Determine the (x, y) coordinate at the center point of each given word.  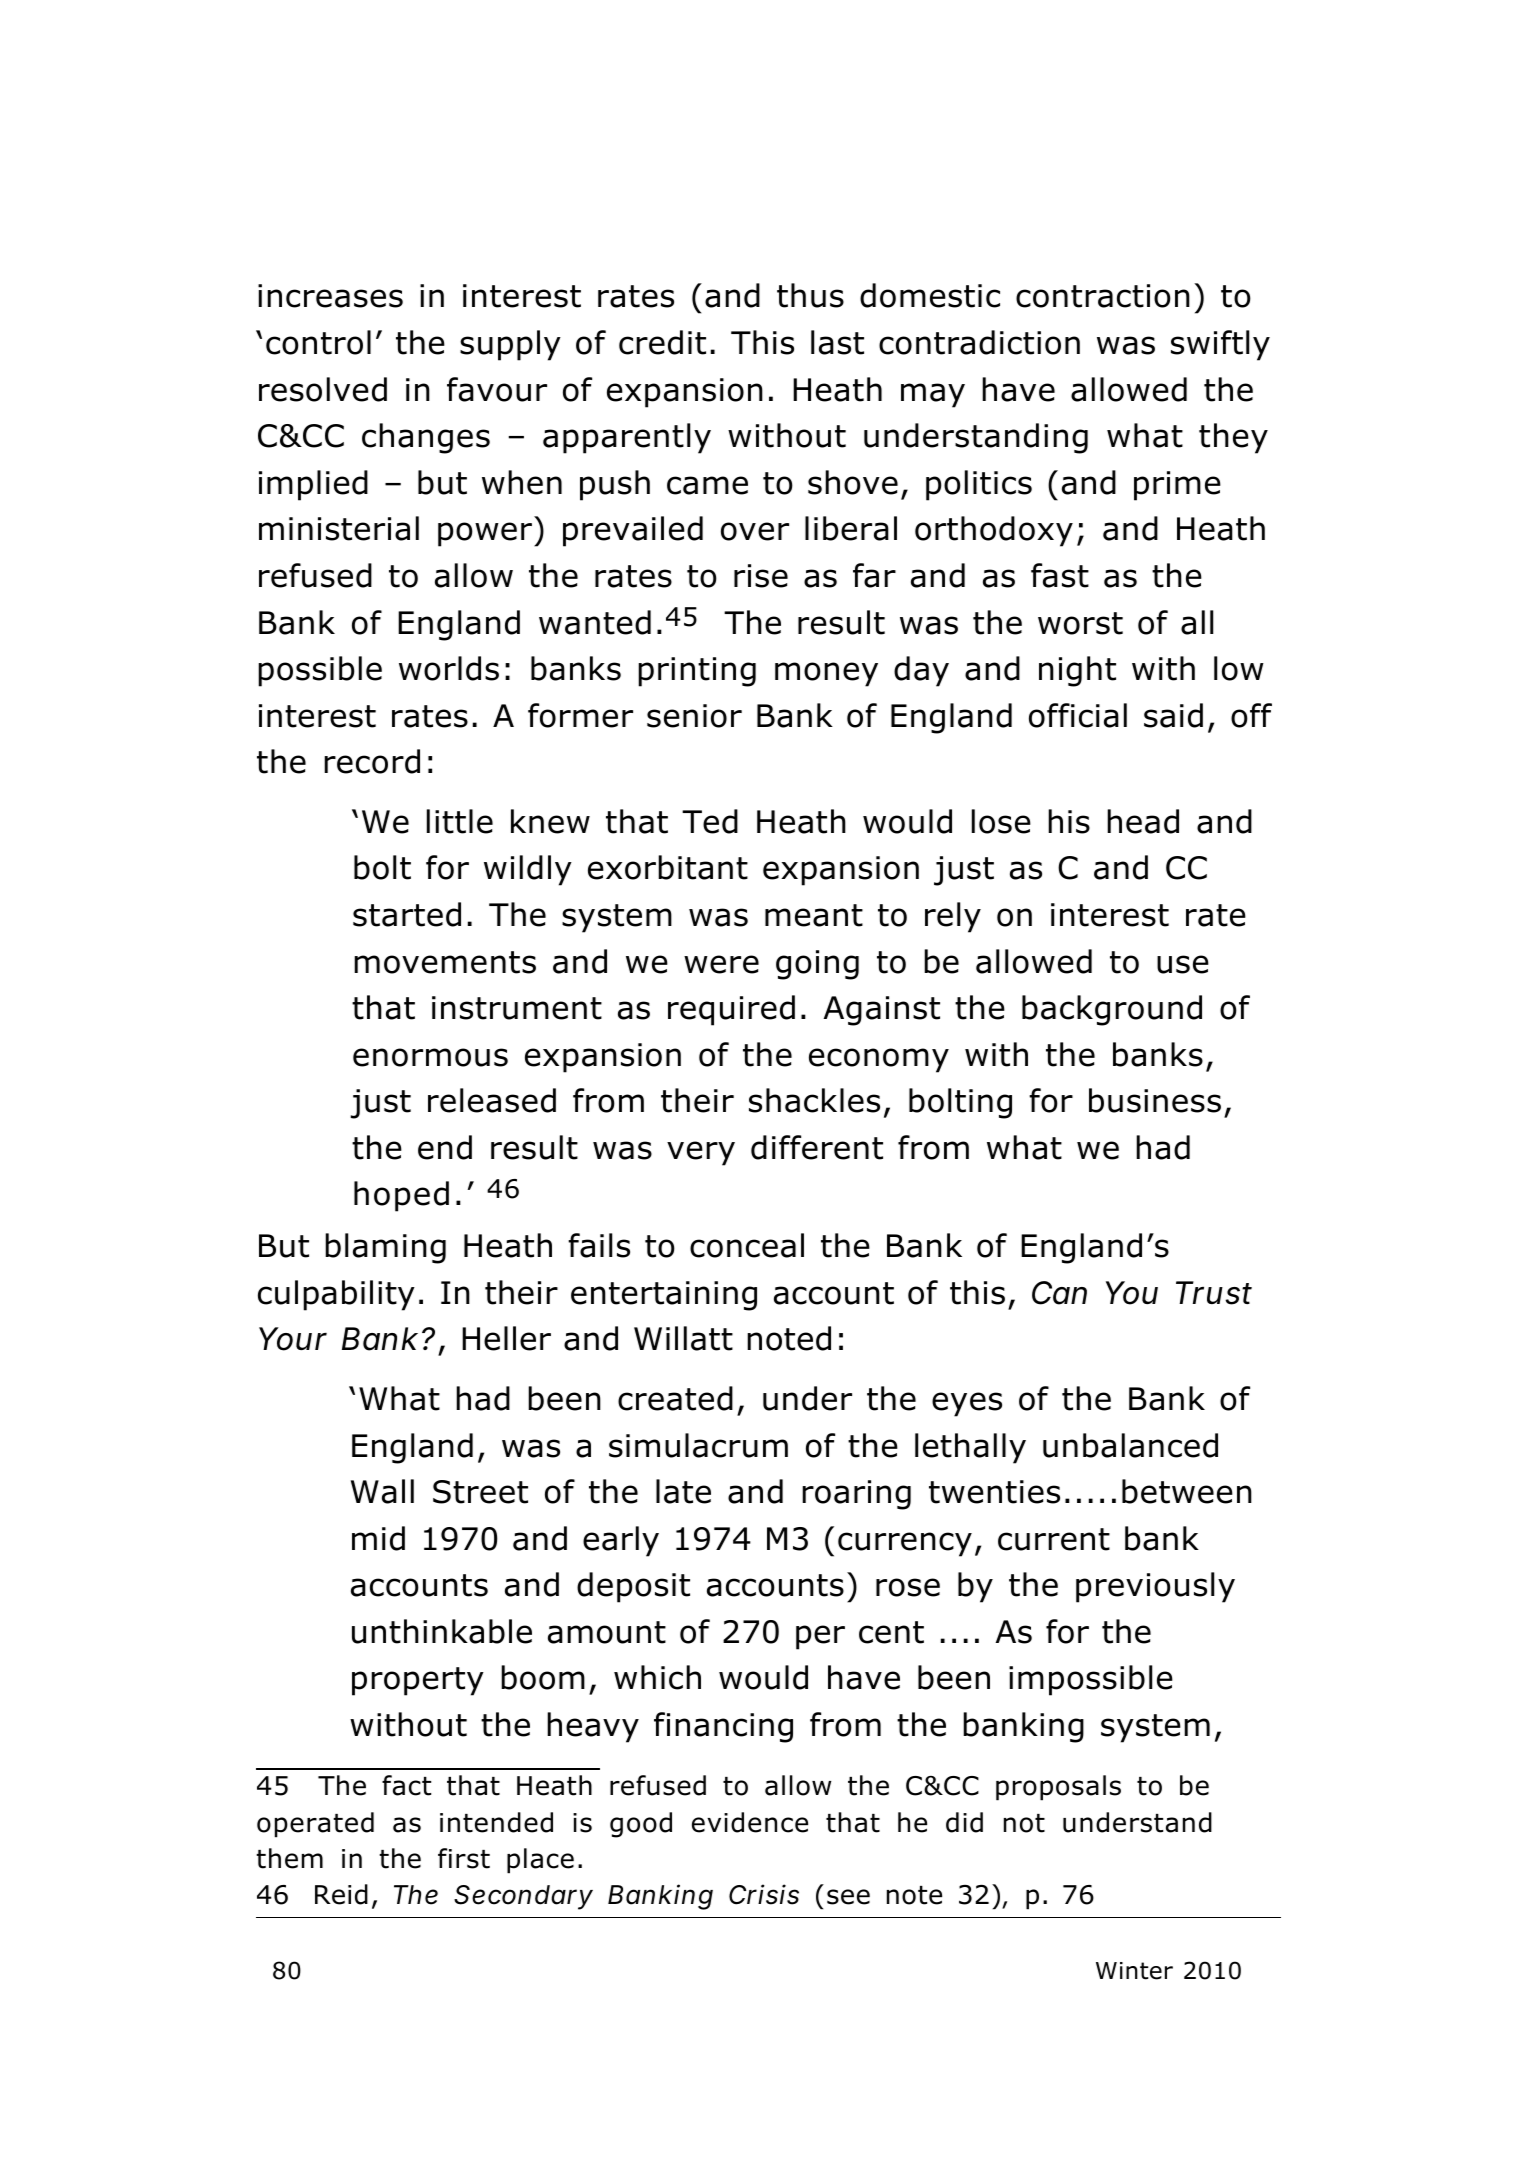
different (817, 1147)
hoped (401, 1196)
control (318, 342)
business (1155, 1100)
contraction (1103, 296)
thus (810, 295)
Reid (341, 1894)
